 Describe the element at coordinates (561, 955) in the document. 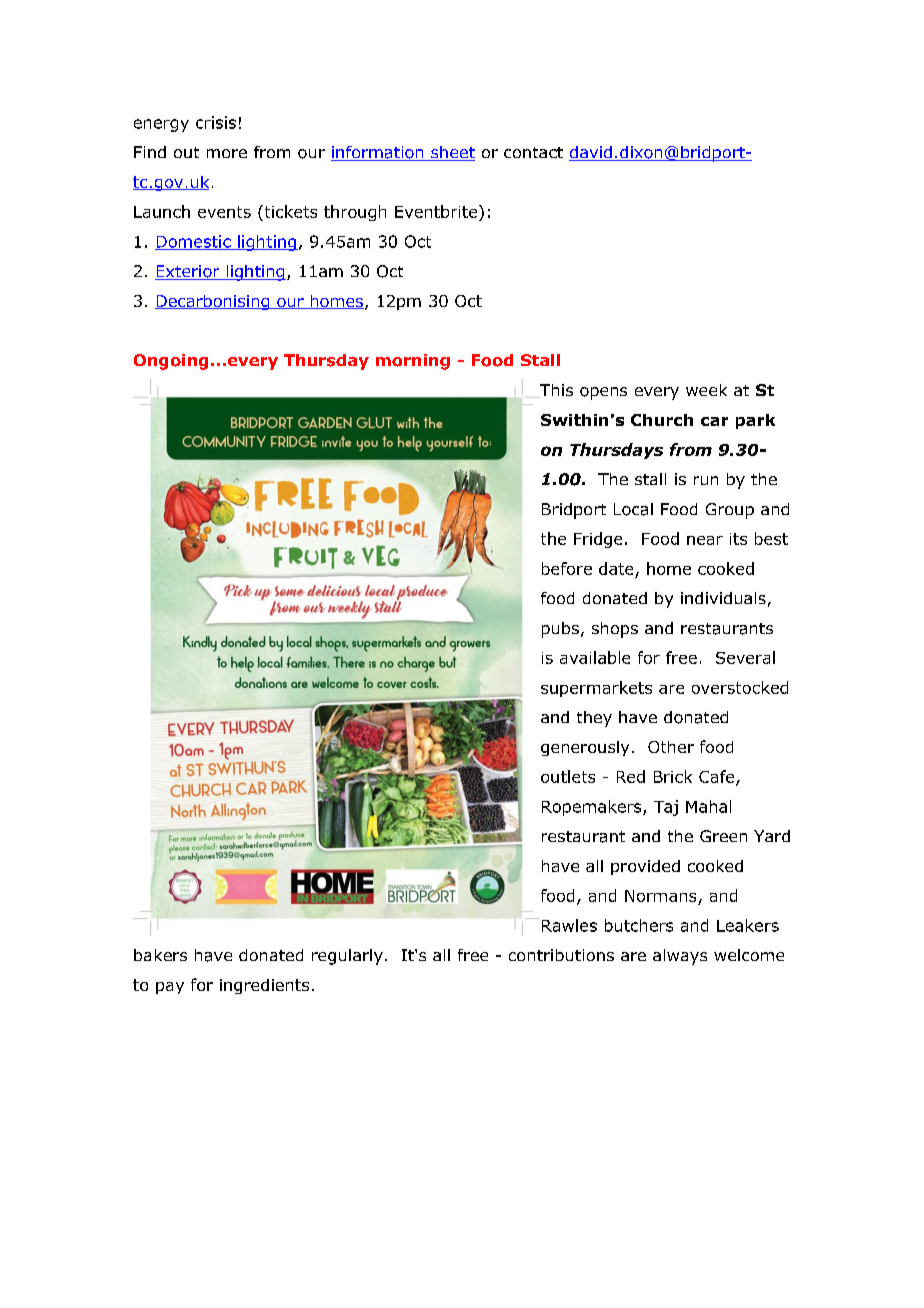

I see `contributions` at that location.
